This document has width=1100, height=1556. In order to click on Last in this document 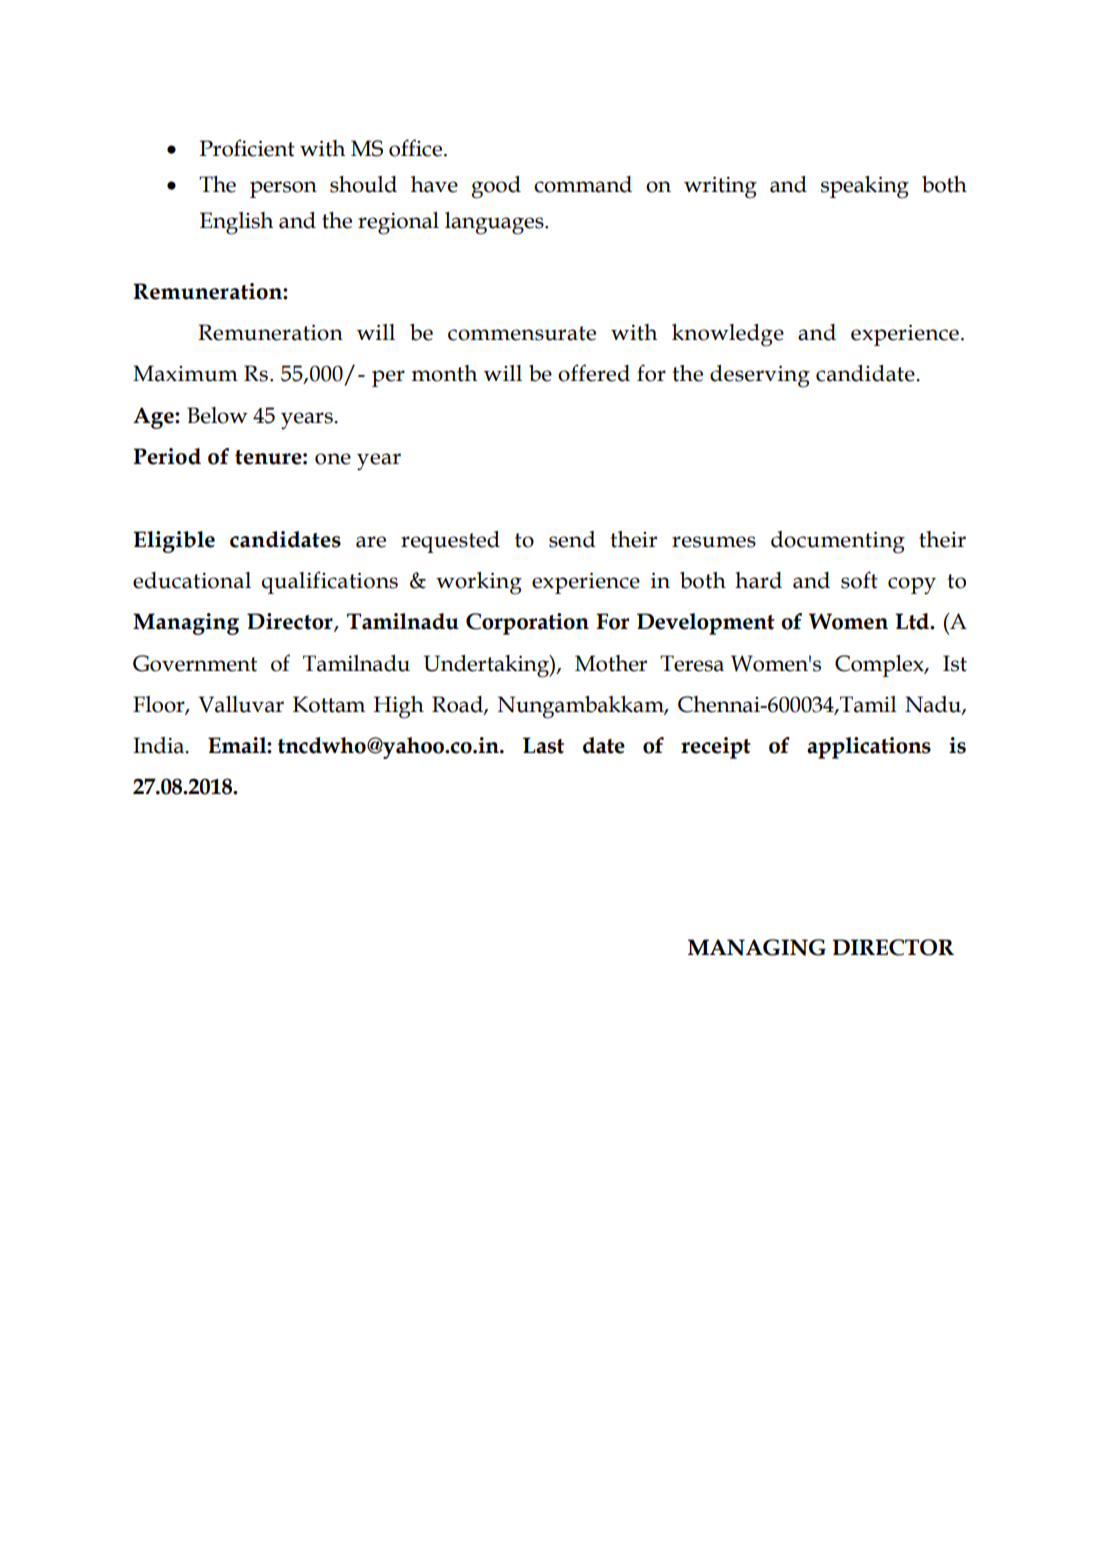, I will do `click(543, 745)`.
